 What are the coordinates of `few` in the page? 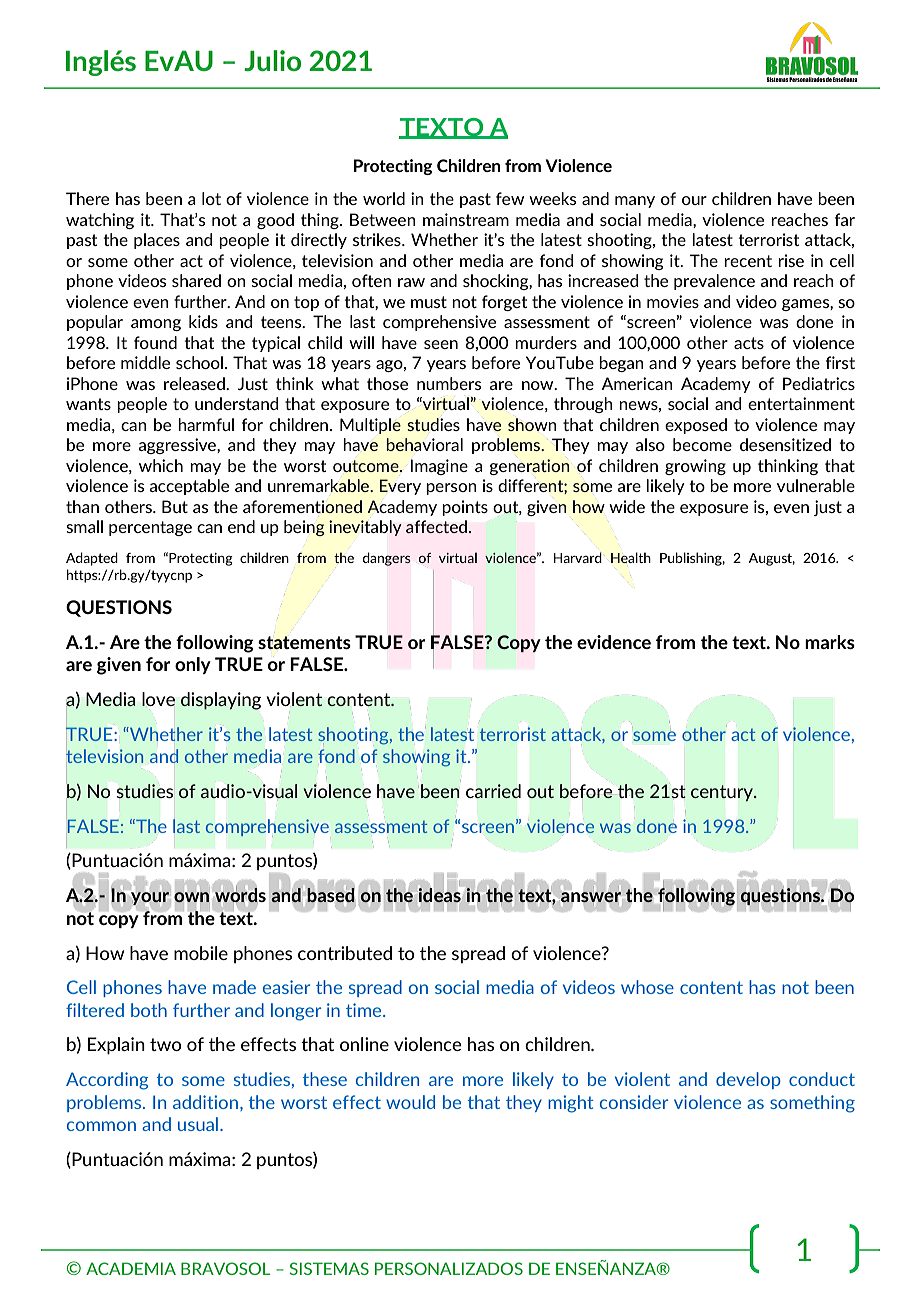 It's located at (510, 198).
